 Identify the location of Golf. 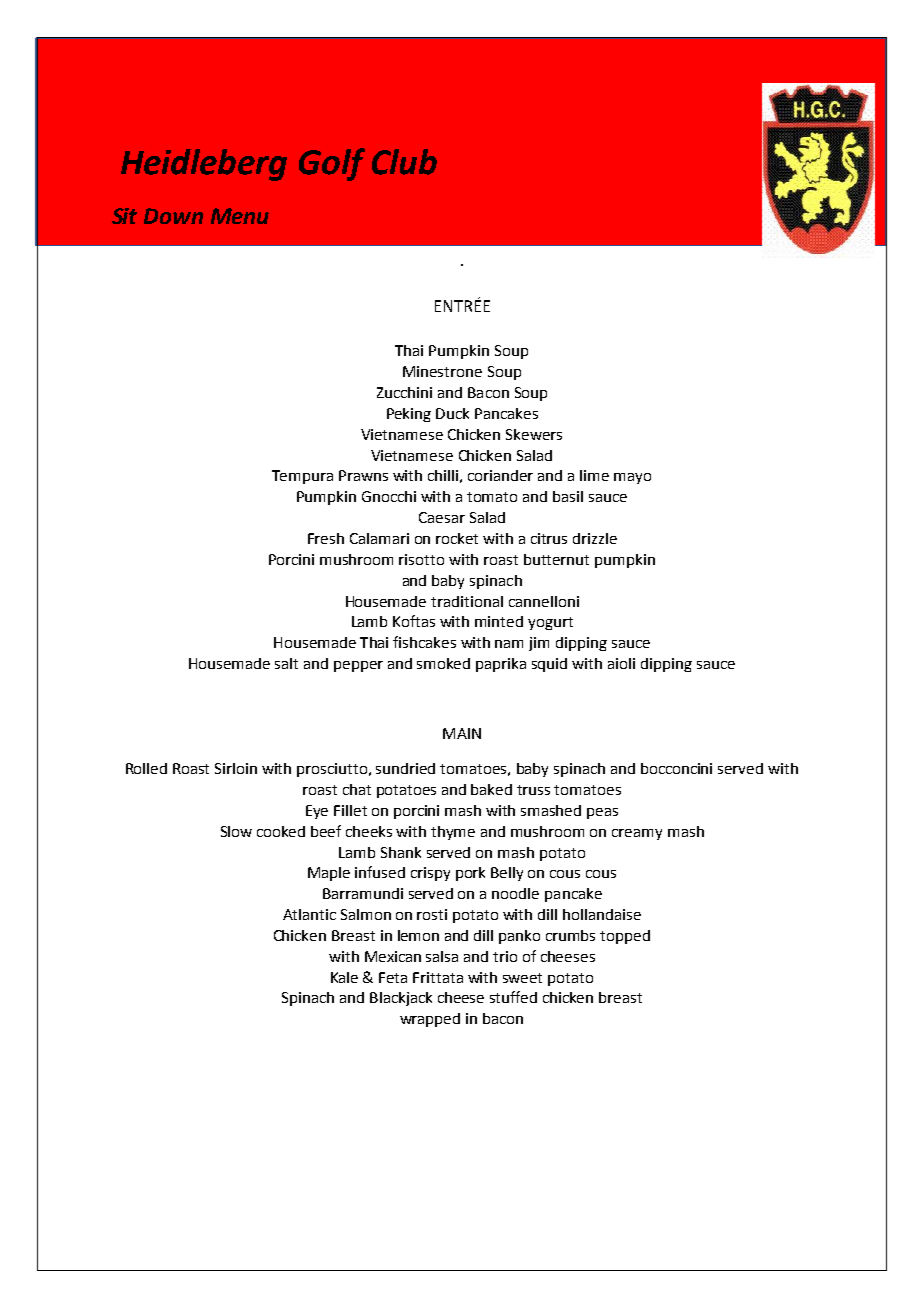
(332, 164).
